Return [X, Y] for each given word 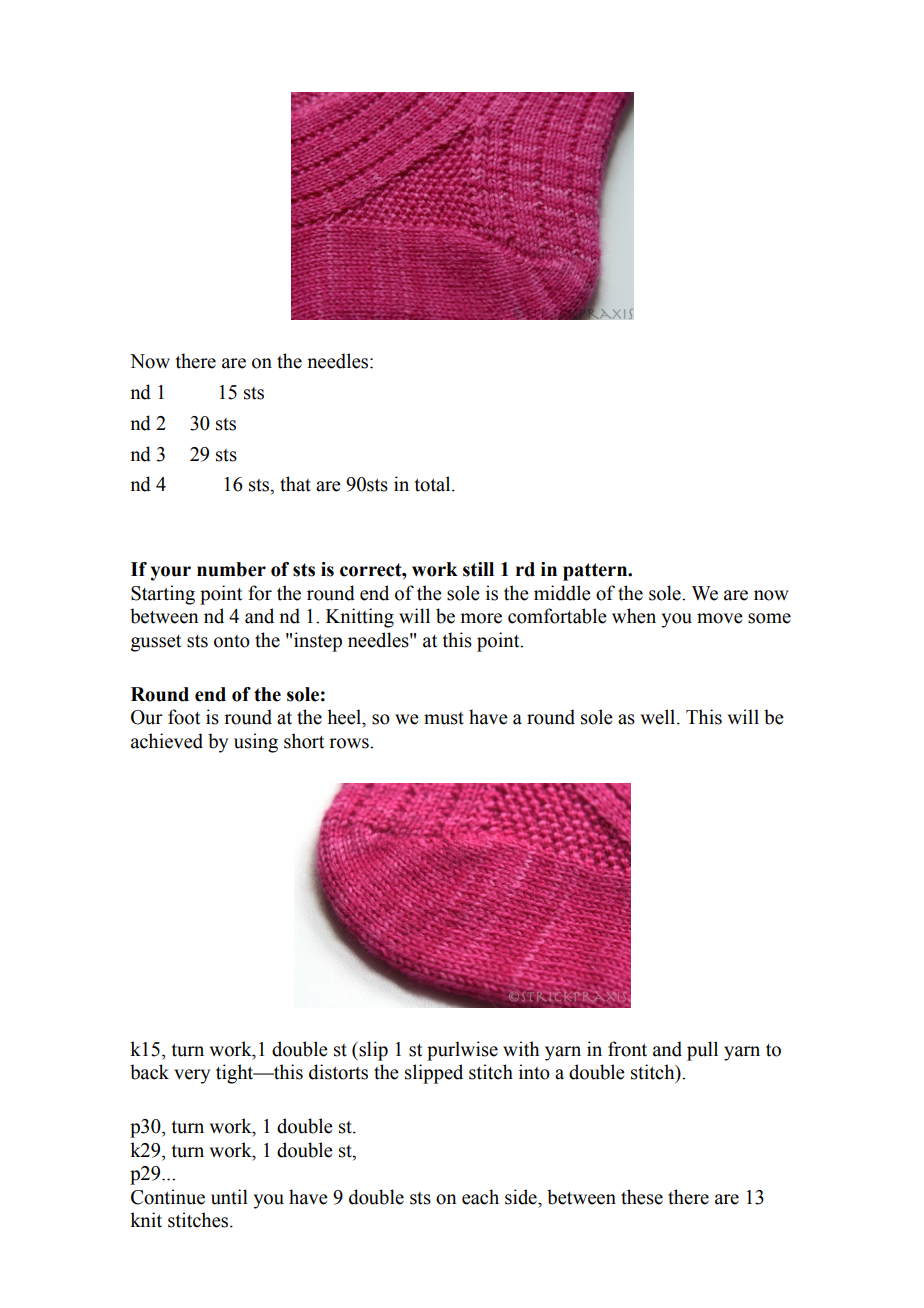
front [627, 1049]
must [444, 718]
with [521, 1049]
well [659, 717]
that [295, 484]
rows [350, 743]
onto [232, 641]
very [192, 1076]
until [229, 1197]
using [256, 743]
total [434, 484]
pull [702, 1051]
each [480, 1197]
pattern [596, 572]
